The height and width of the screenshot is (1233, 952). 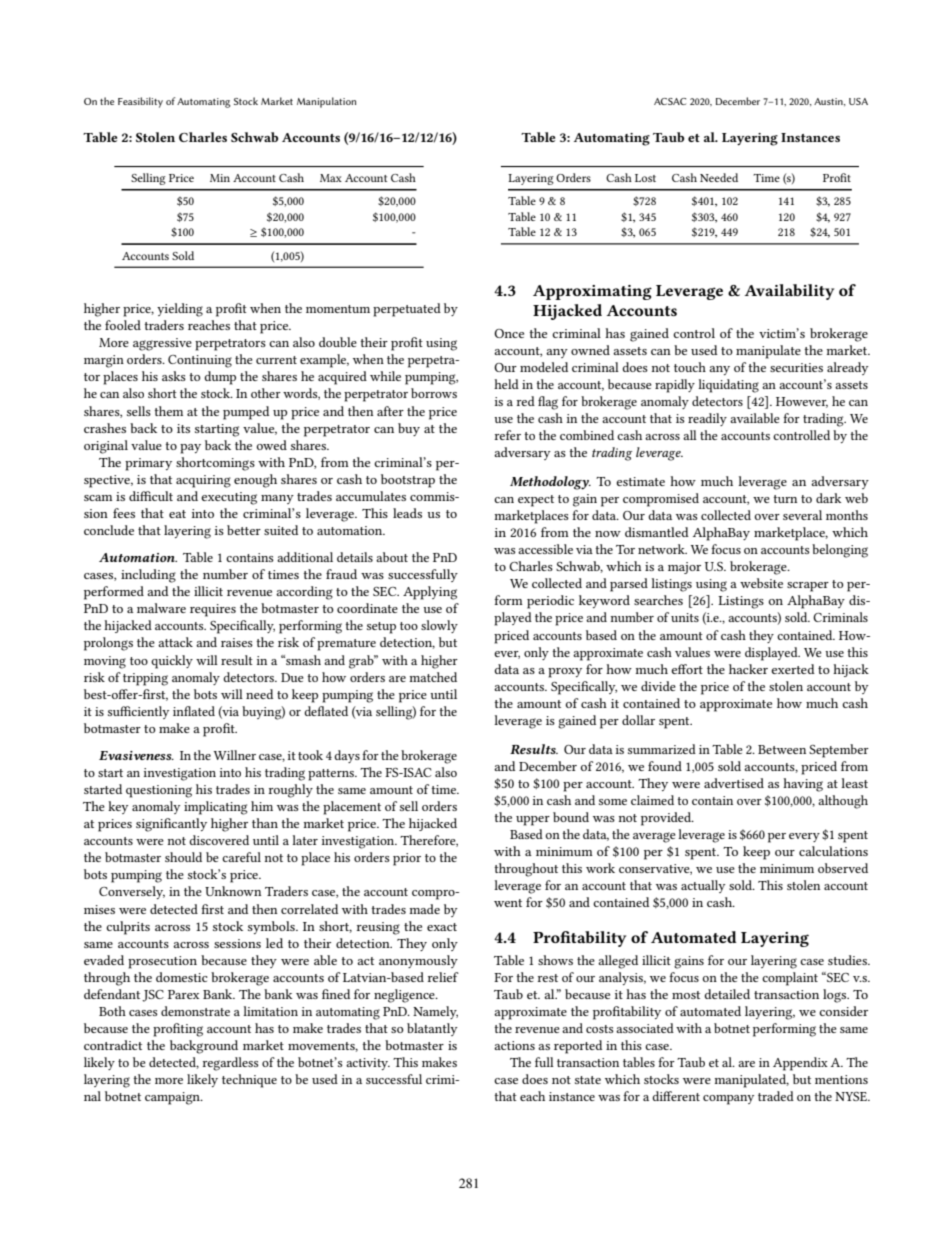 What do you see at coordinates (782, 749) in the screenshot?
I see `Between` at bounding box center [782, 749].
